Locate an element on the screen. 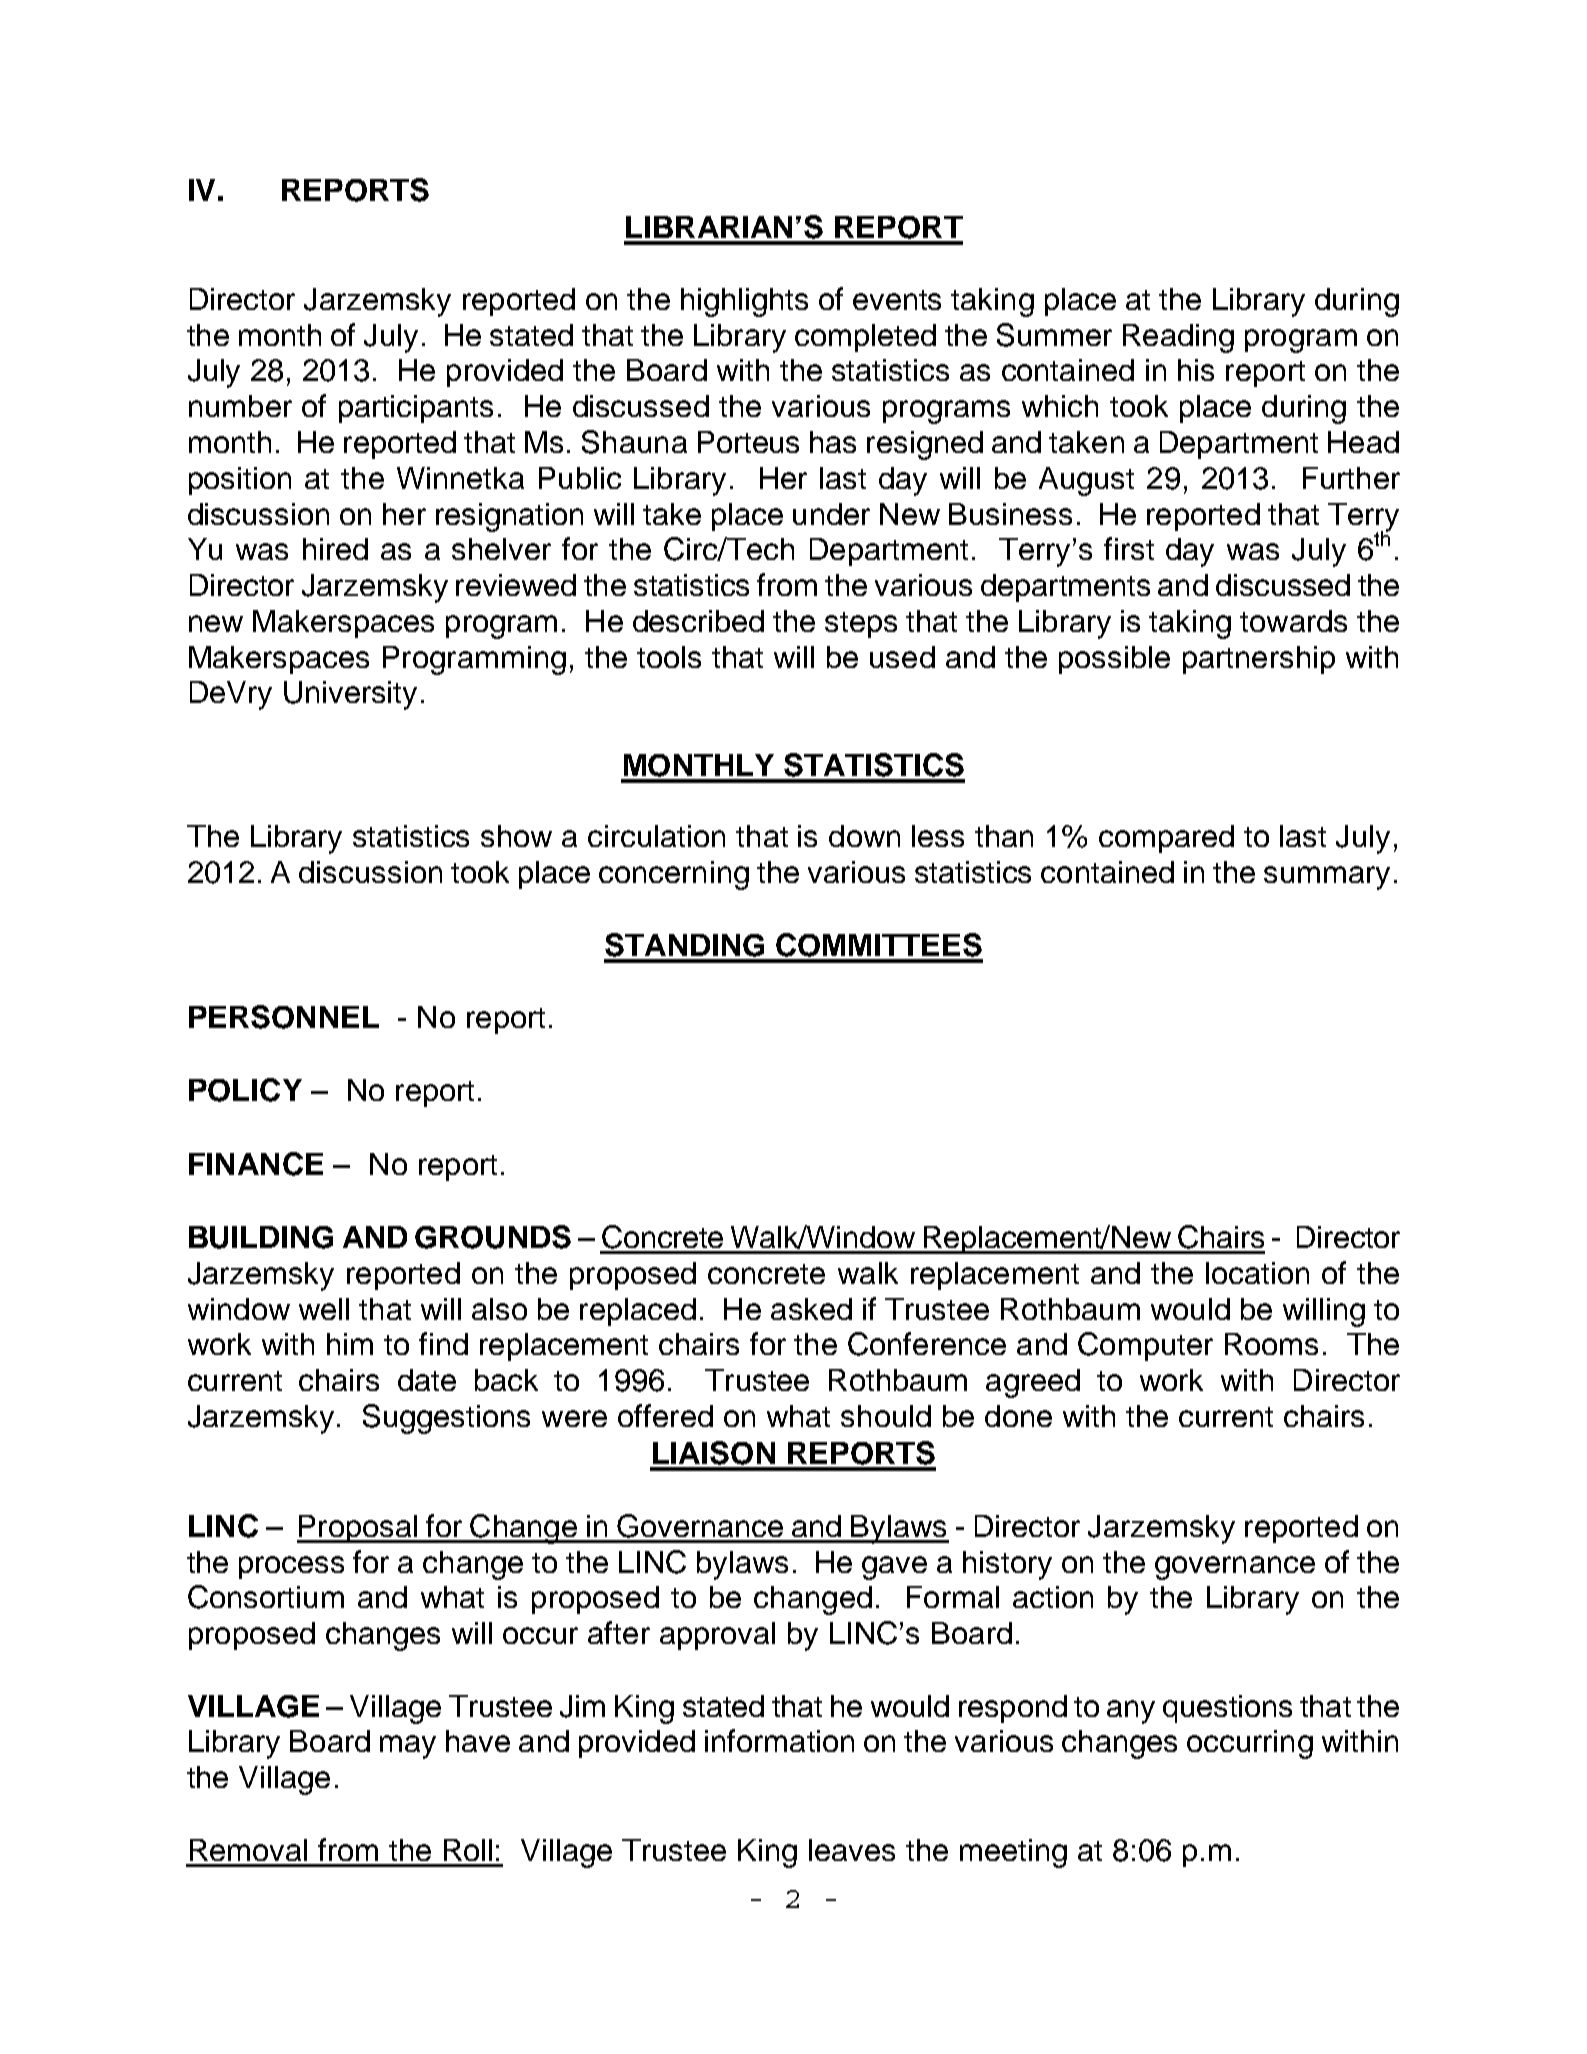 This screenshot has width=1587, height=2054. participants is located at coordinates (416, 409).
